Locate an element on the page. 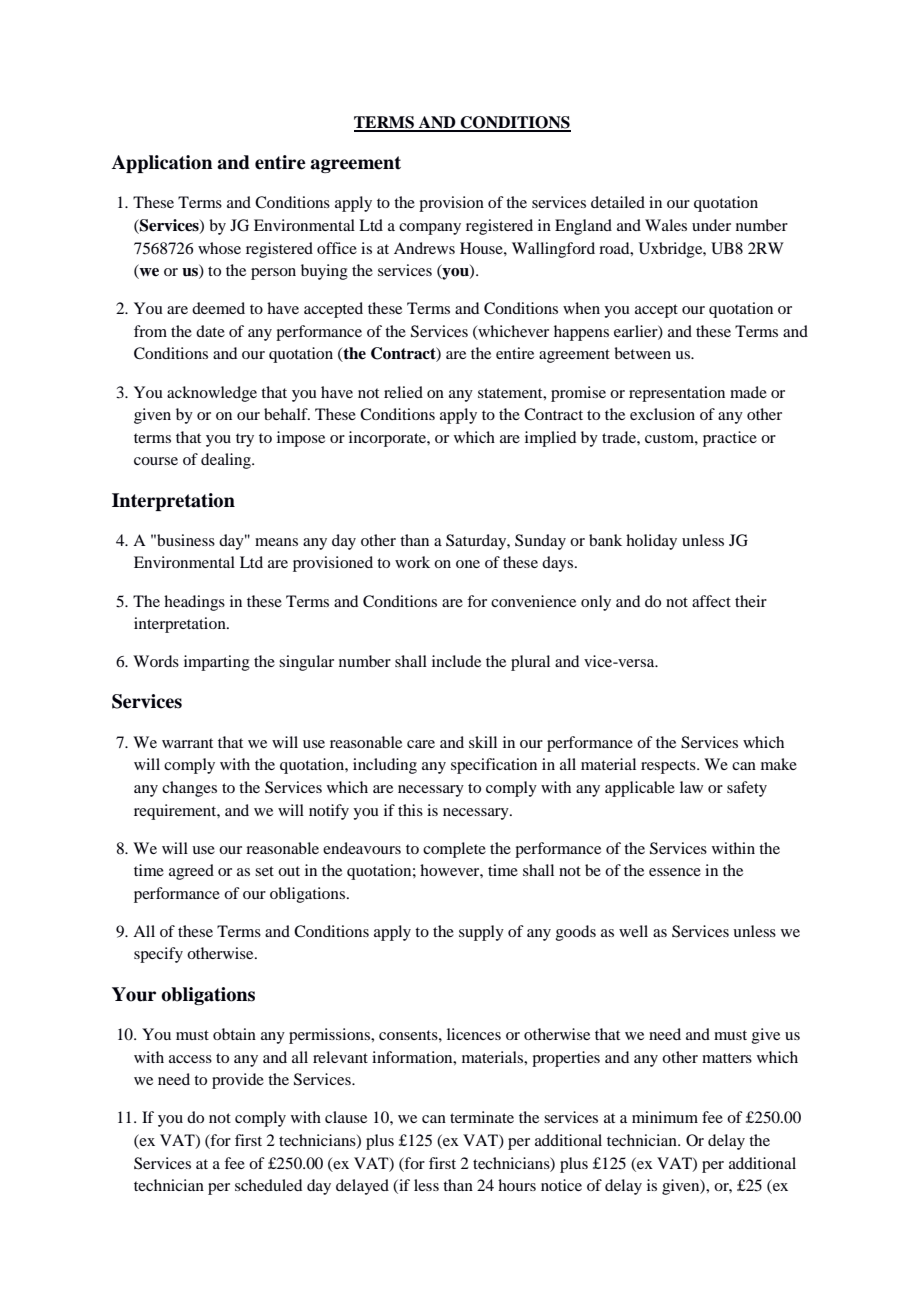 The image size is (924, 1308). incorporate is located at coordinates (388, 439).
